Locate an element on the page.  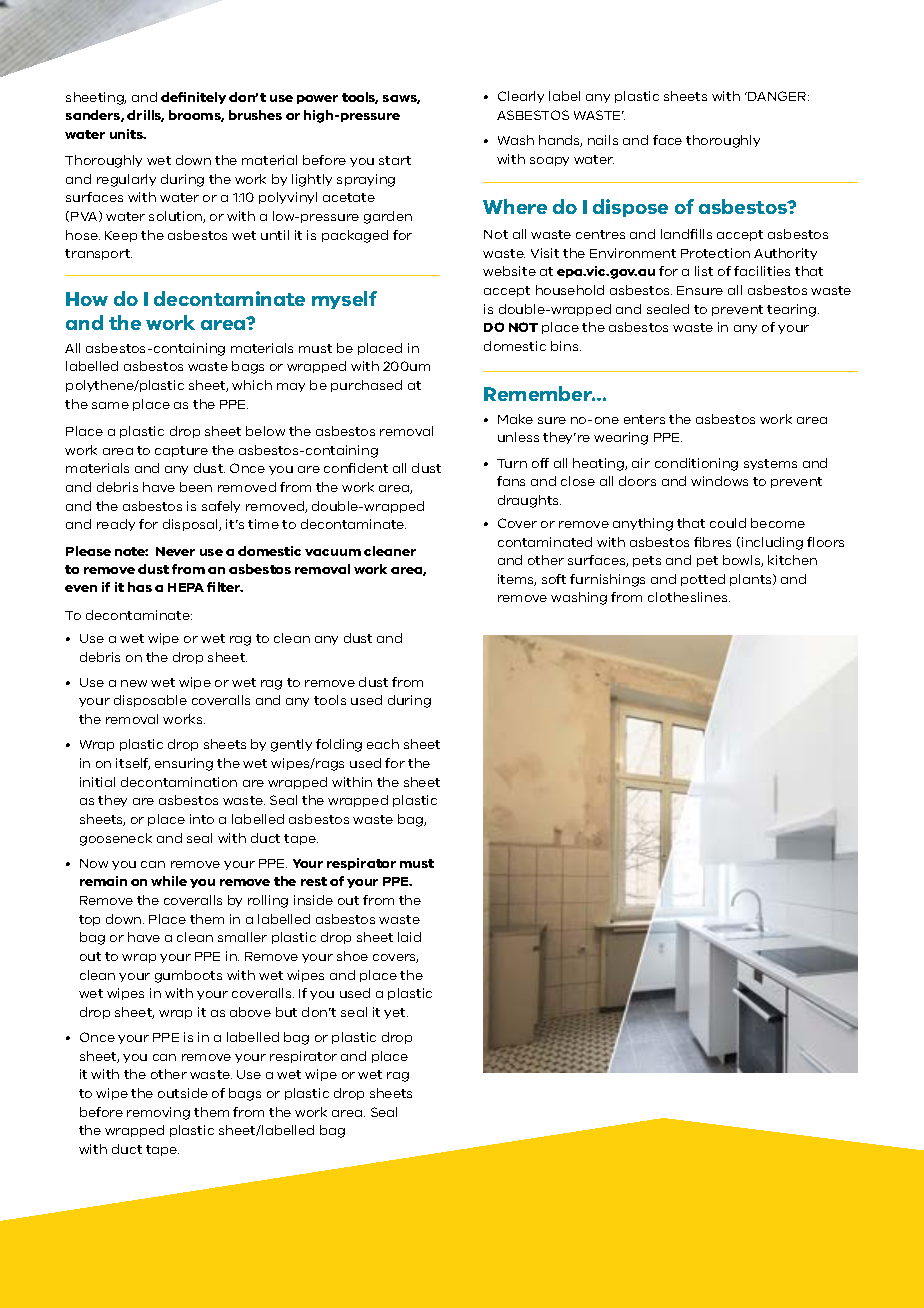
DANGER is located at coordinates (778, 96).
